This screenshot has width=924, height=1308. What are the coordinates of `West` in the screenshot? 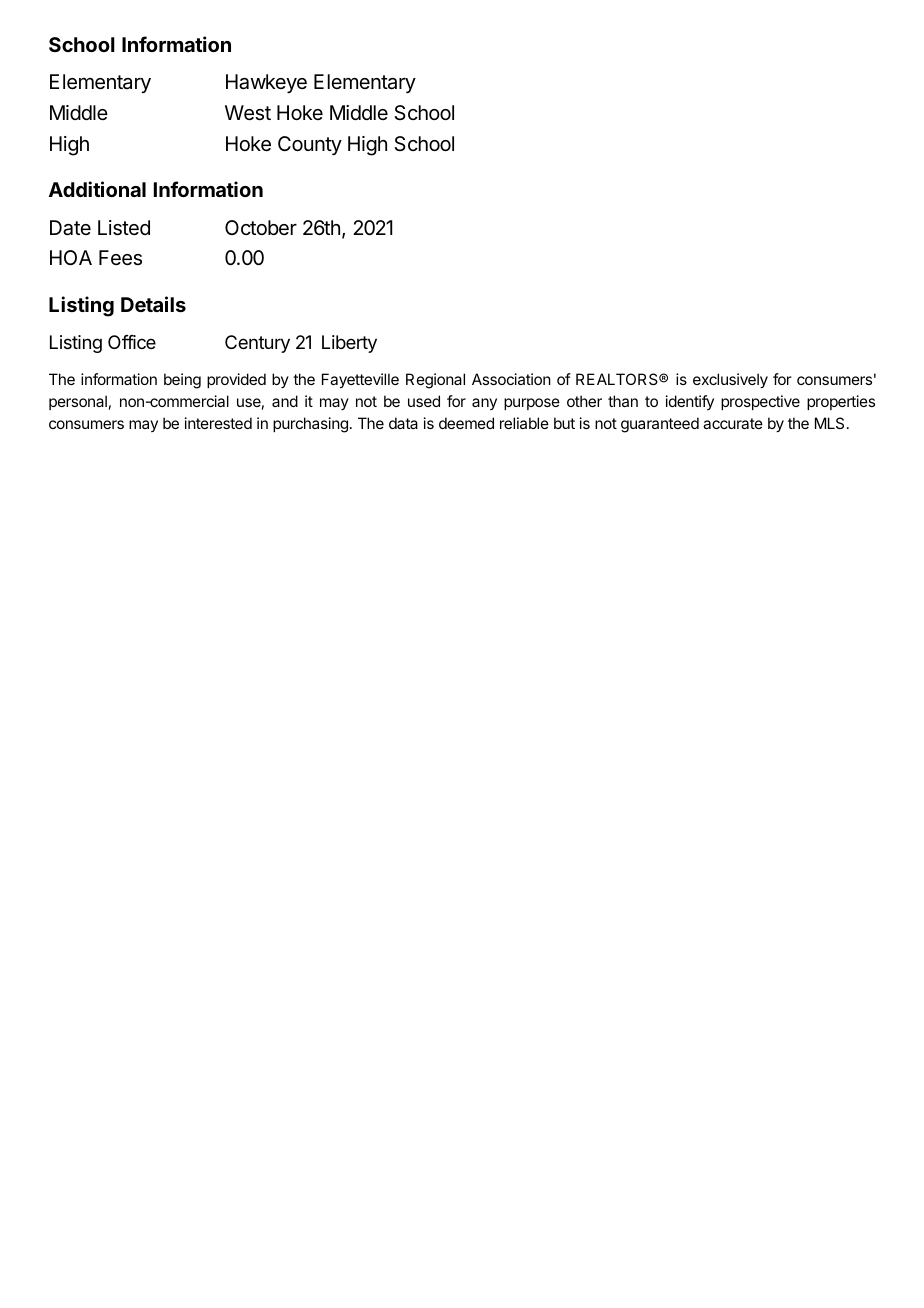 It's located at (248, 113).
